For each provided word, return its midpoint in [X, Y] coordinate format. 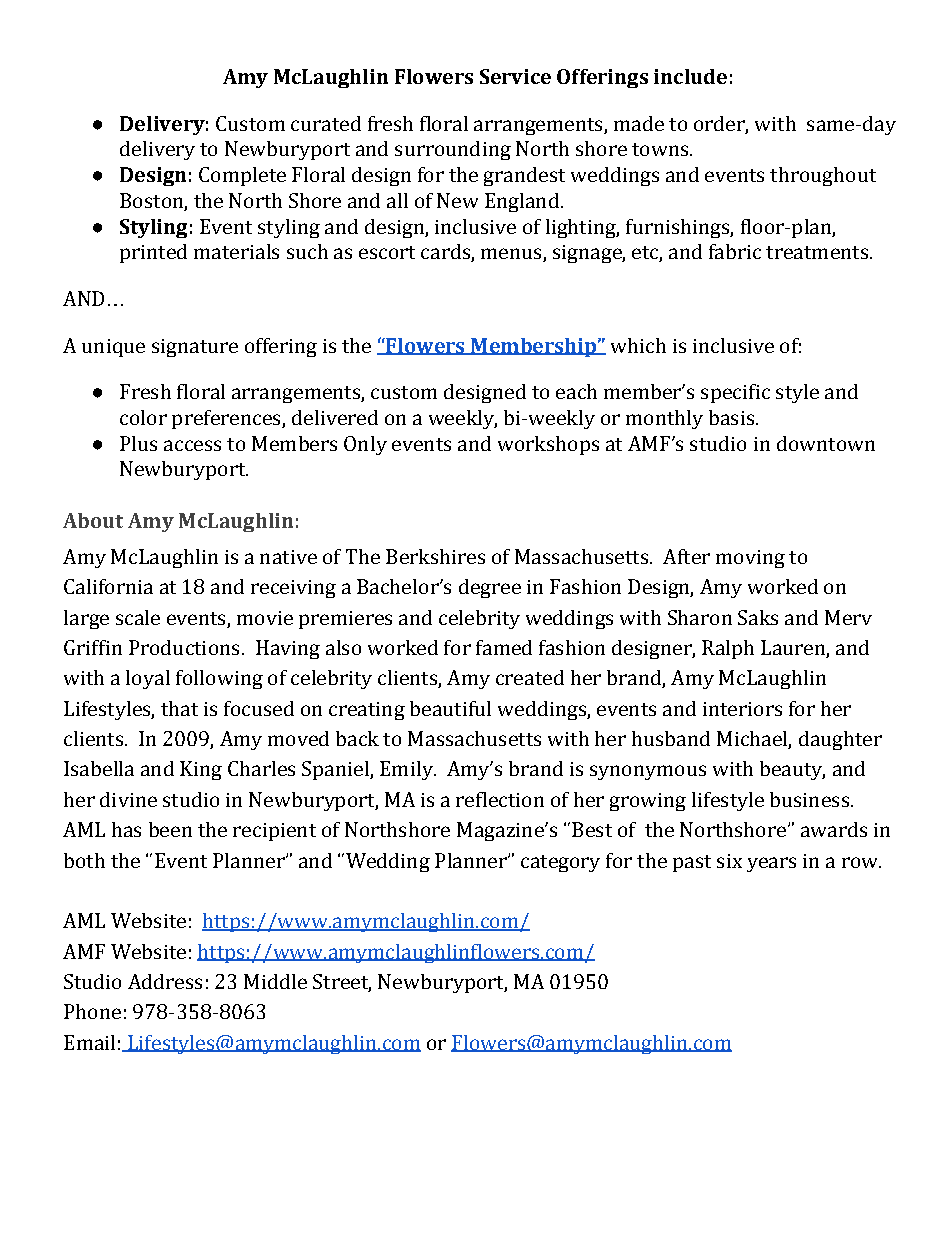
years [771, 864]
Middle [275, 981]
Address [165, 981]
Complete [242, 176]
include [690, 76]
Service [515, 76]
